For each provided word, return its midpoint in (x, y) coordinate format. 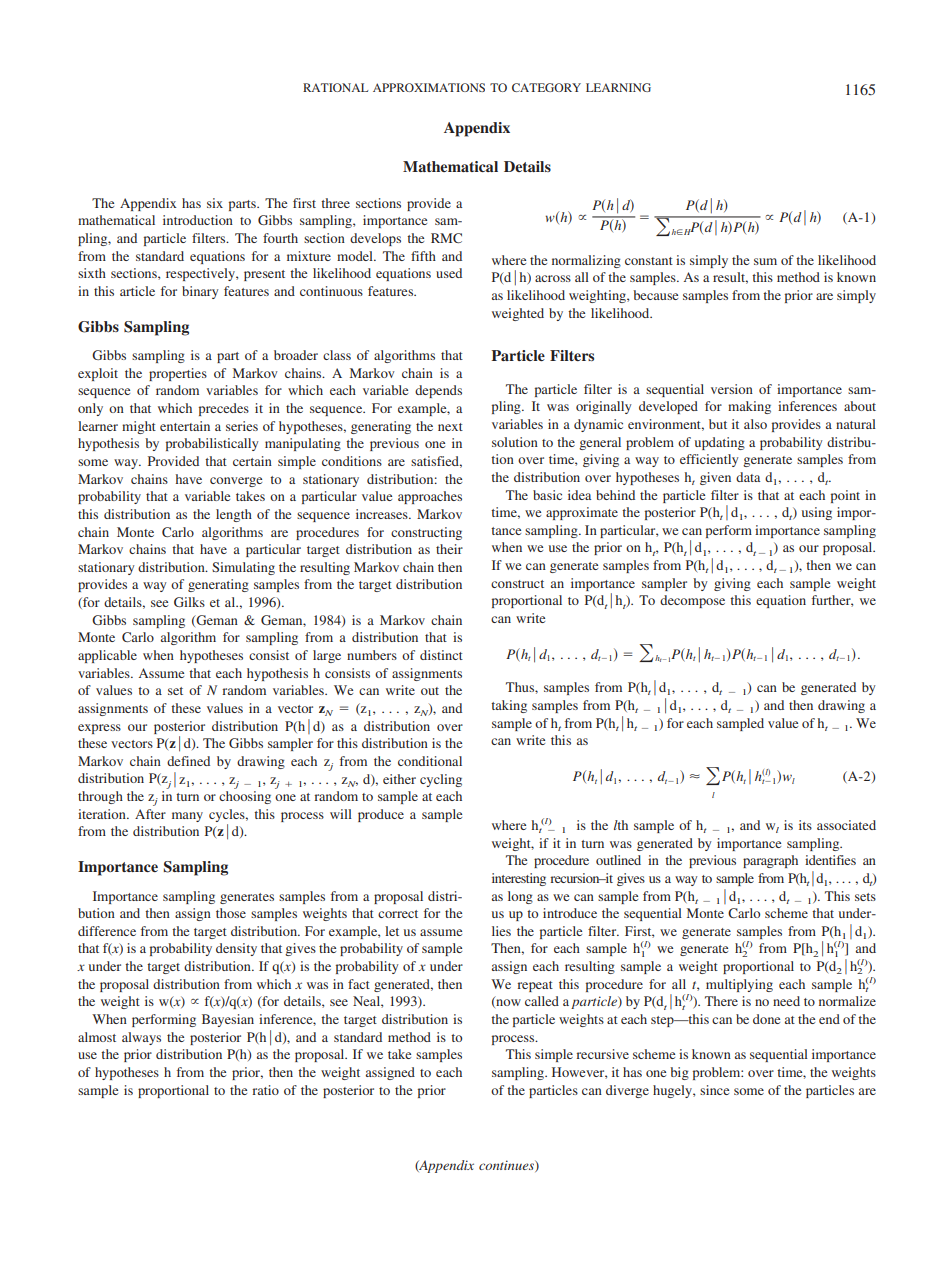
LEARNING (618, 87)
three (335, 203)
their (449, 549)
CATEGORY (546, 87)
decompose (692, 601)
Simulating (243, 568)
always (141, 1038)
